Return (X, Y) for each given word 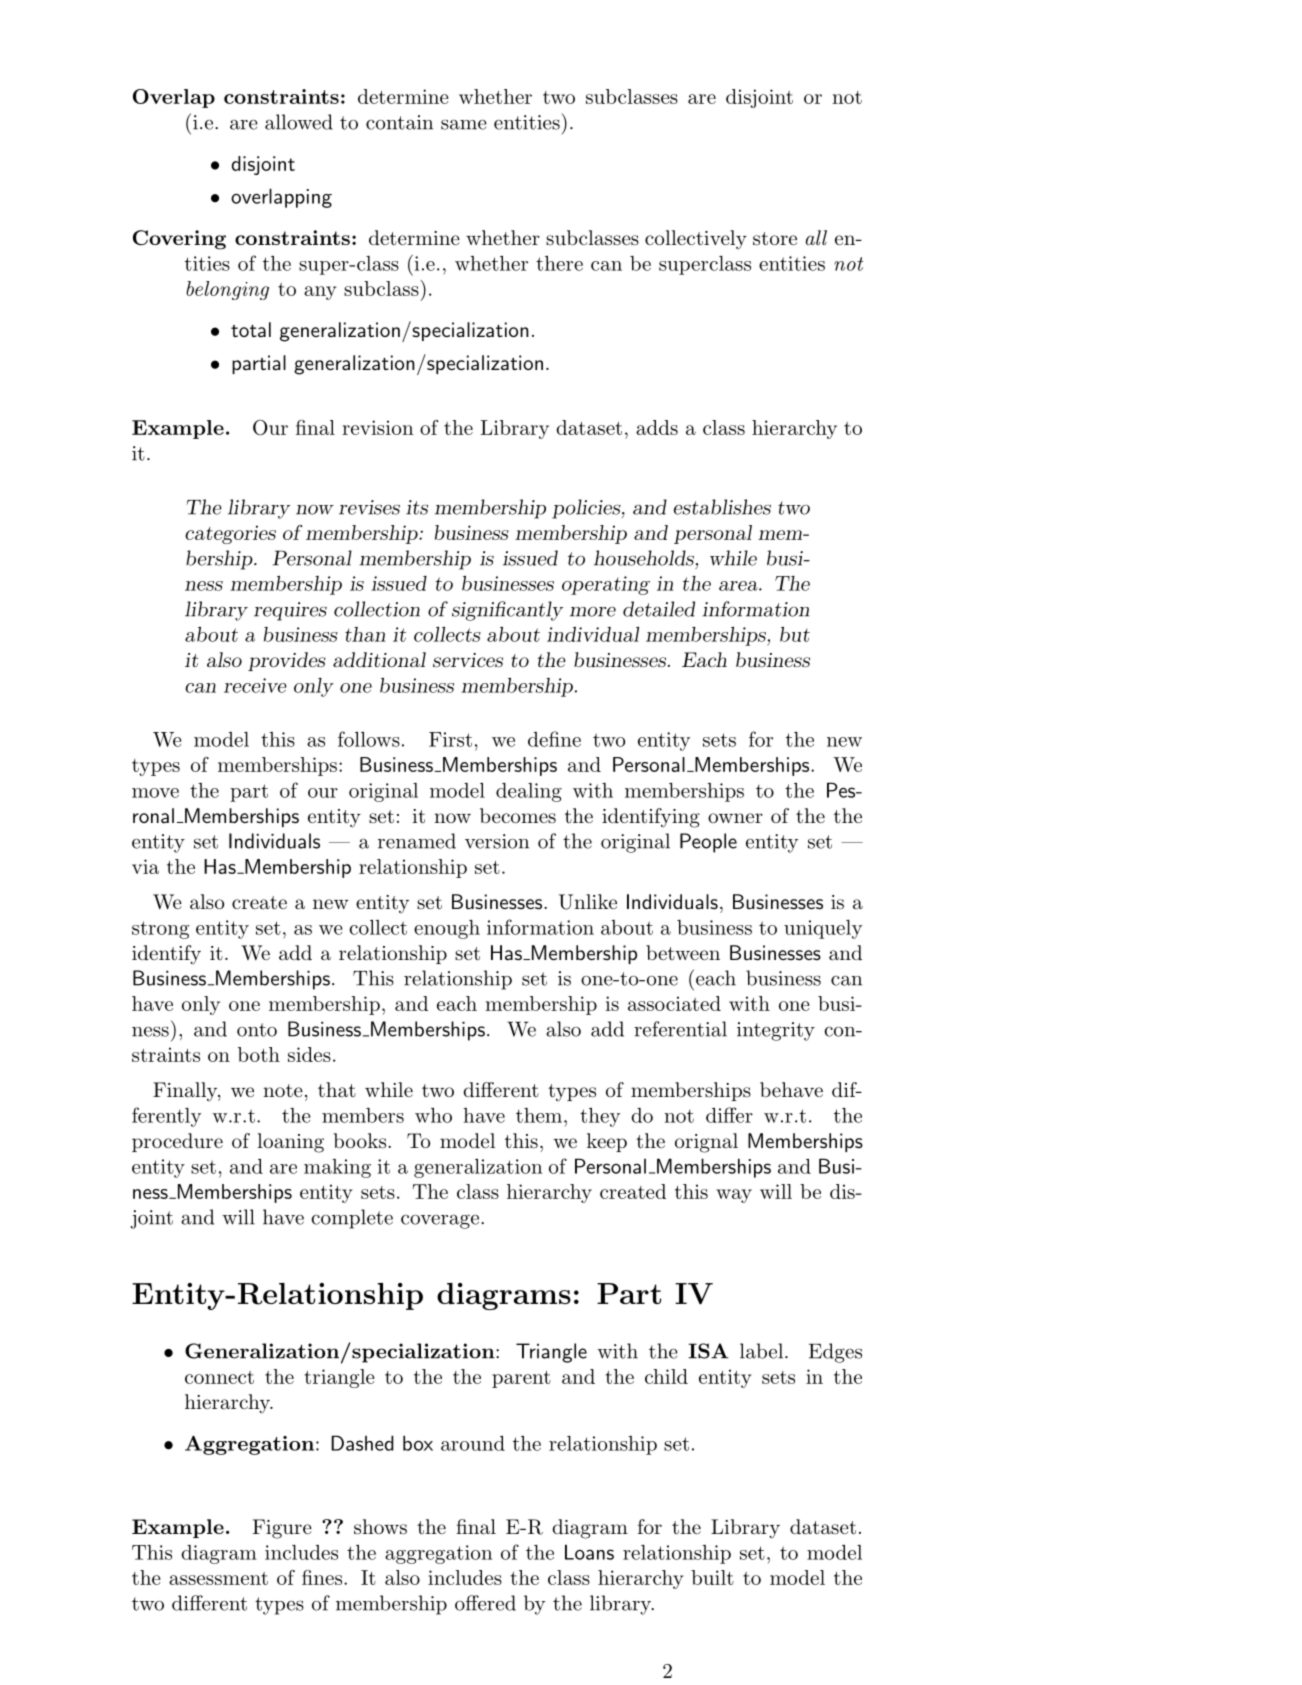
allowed (299, 122)
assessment (218, 1578)
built (712, 1577)
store (775, 239)
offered (485, 1603)
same (464, 124)
